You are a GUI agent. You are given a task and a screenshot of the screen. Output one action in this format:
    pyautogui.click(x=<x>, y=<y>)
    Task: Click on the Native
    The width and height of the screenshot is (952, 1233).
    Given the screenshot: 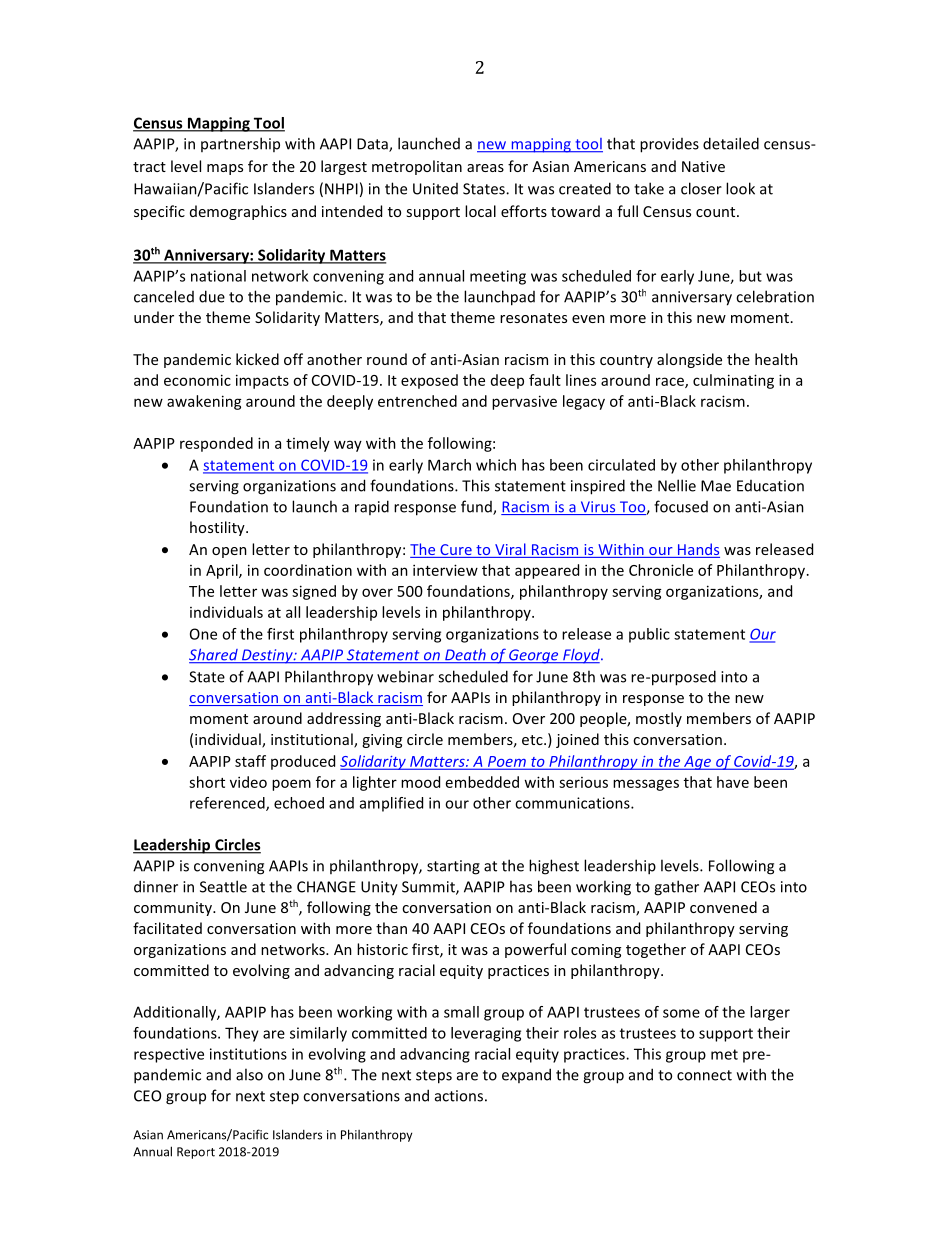 What is the action you would take?
    pyautogui.click(x=703, y=166)
